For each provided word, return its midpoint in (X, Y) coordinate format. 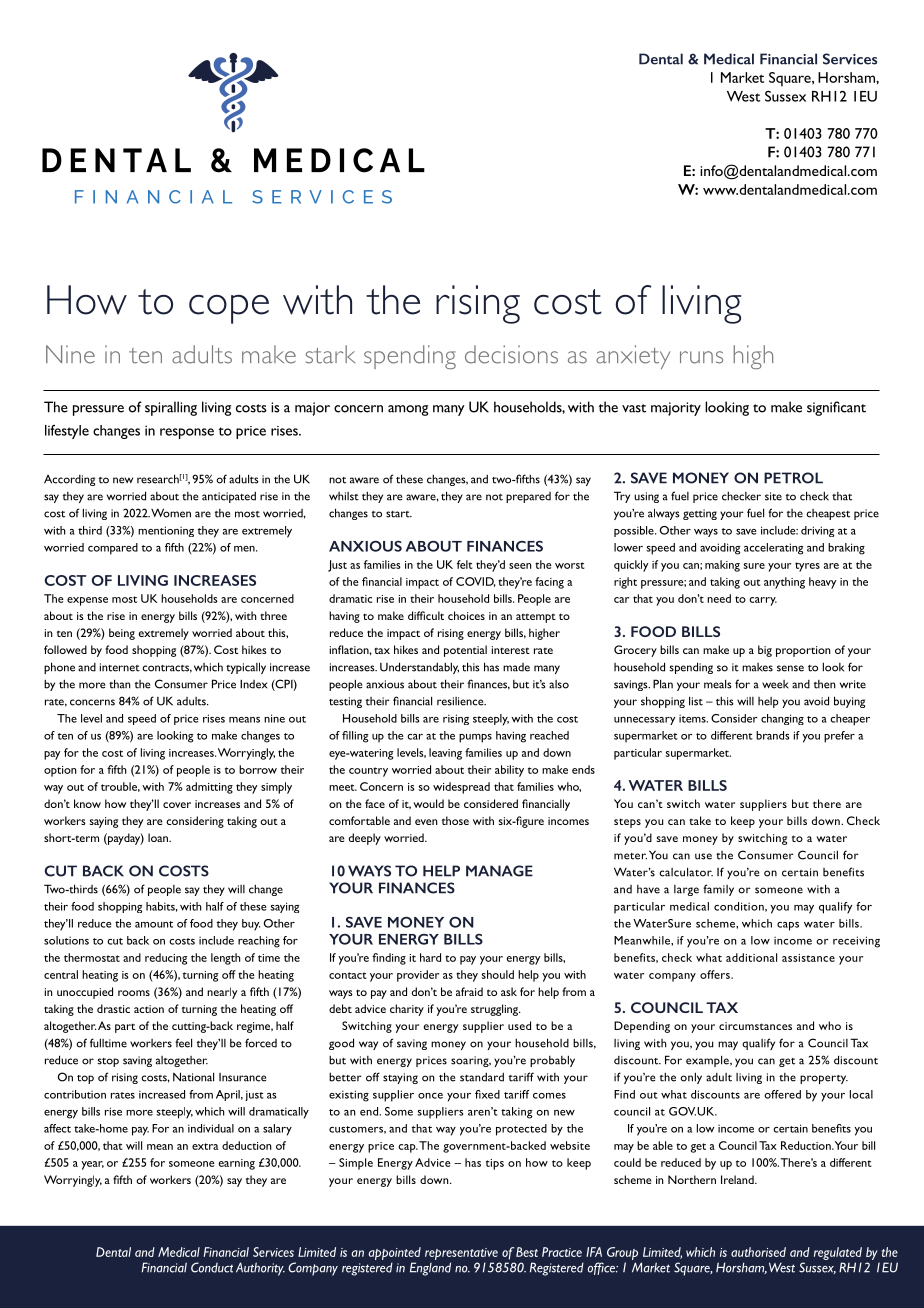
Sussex (785, 96)
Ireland (738, 1179)
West (743, 96)
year (92, 1165)
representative (461, 1254)
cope (229, 309)
